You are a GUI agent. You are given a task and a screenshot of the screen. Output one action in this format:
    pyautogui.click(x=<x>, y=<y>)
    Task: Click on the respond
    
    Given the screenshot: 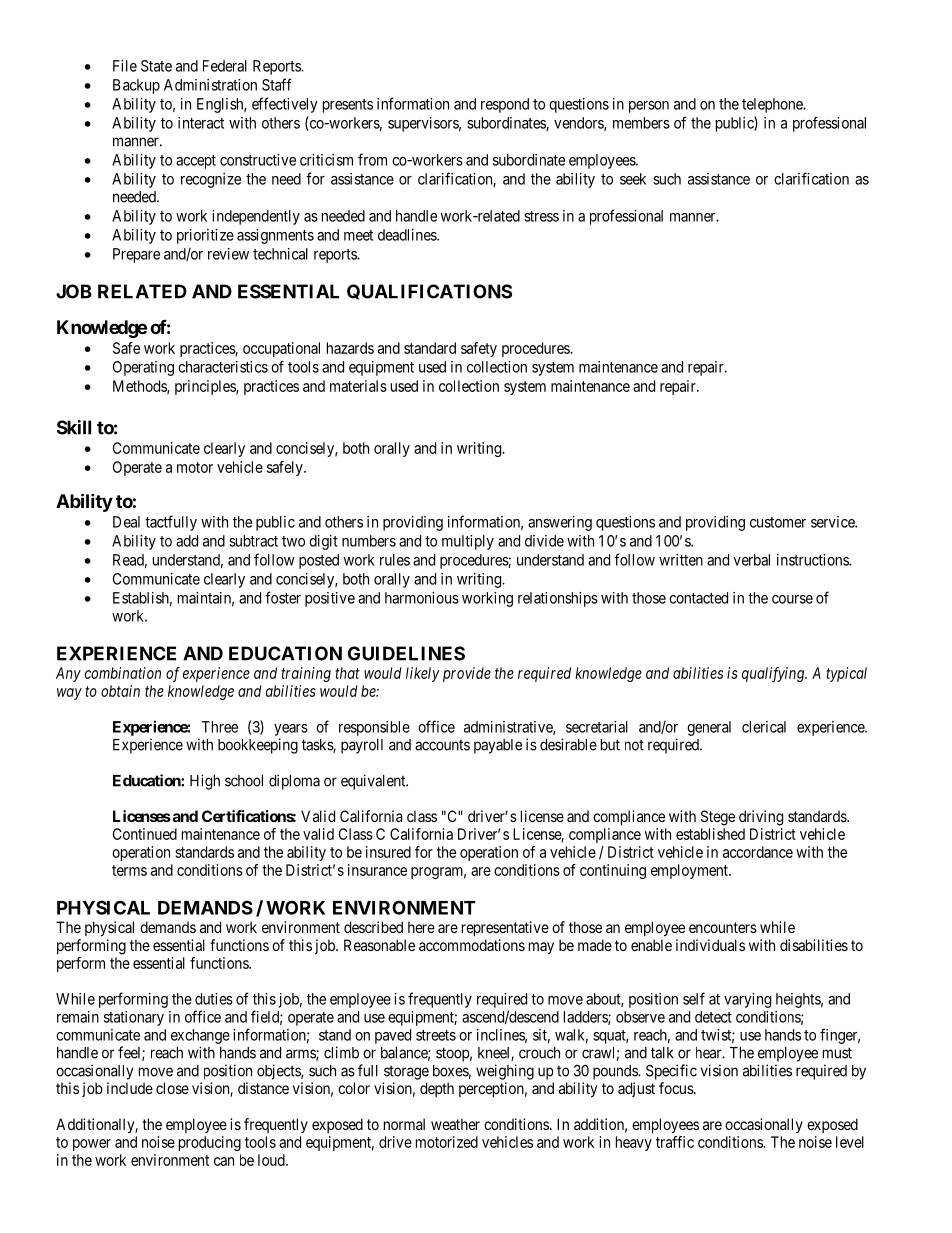 What is the action you would take?
    pyautogui.click(x=505, y=105)
